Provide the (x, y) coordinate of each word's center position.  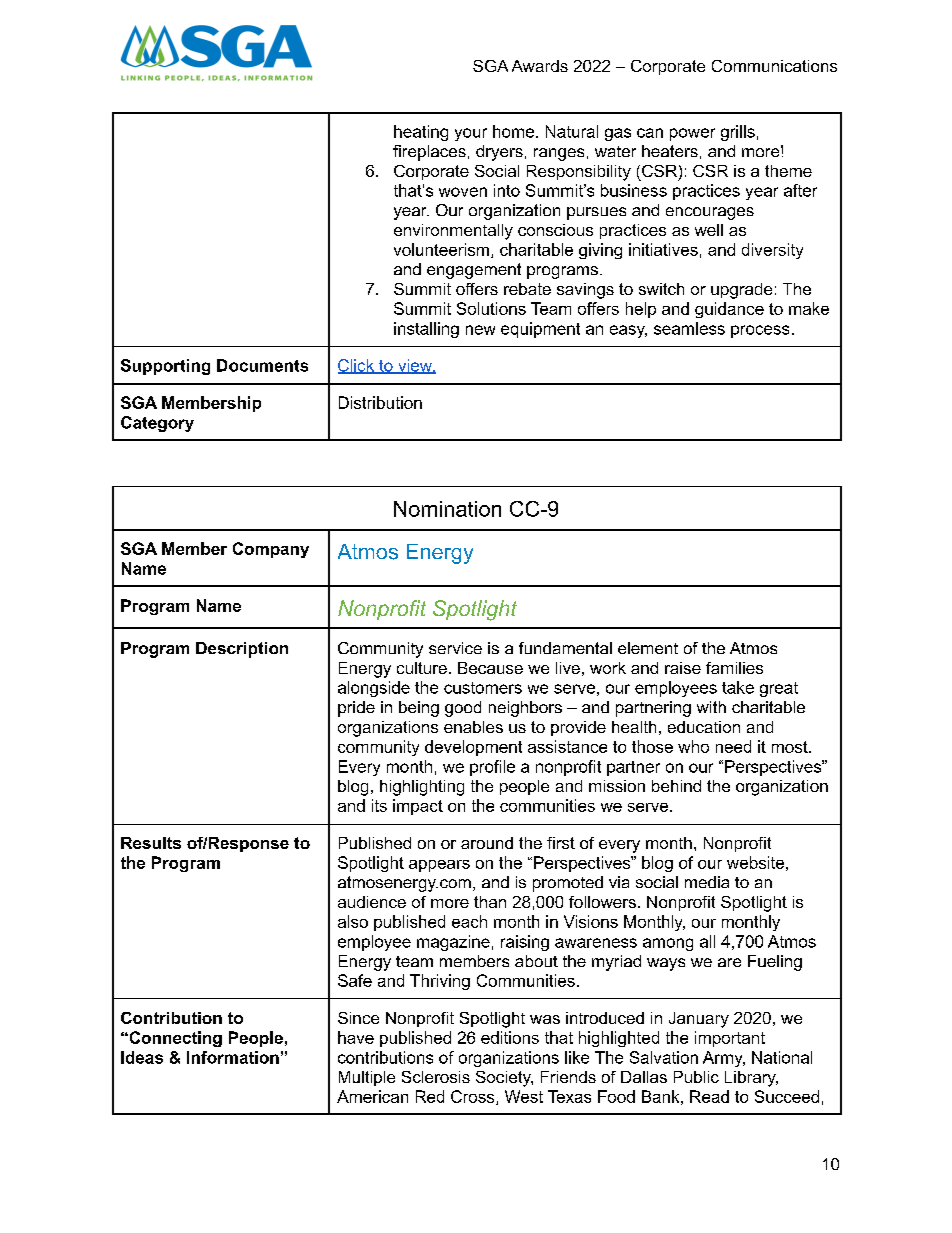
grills (738, 133)
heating (421, 133)
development (473, 748)
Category (157, 424)
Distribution (380, 402)
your (471, 134)
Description (242, 650)
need (733, 746)
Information (233, 1057)
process (760, 331)
